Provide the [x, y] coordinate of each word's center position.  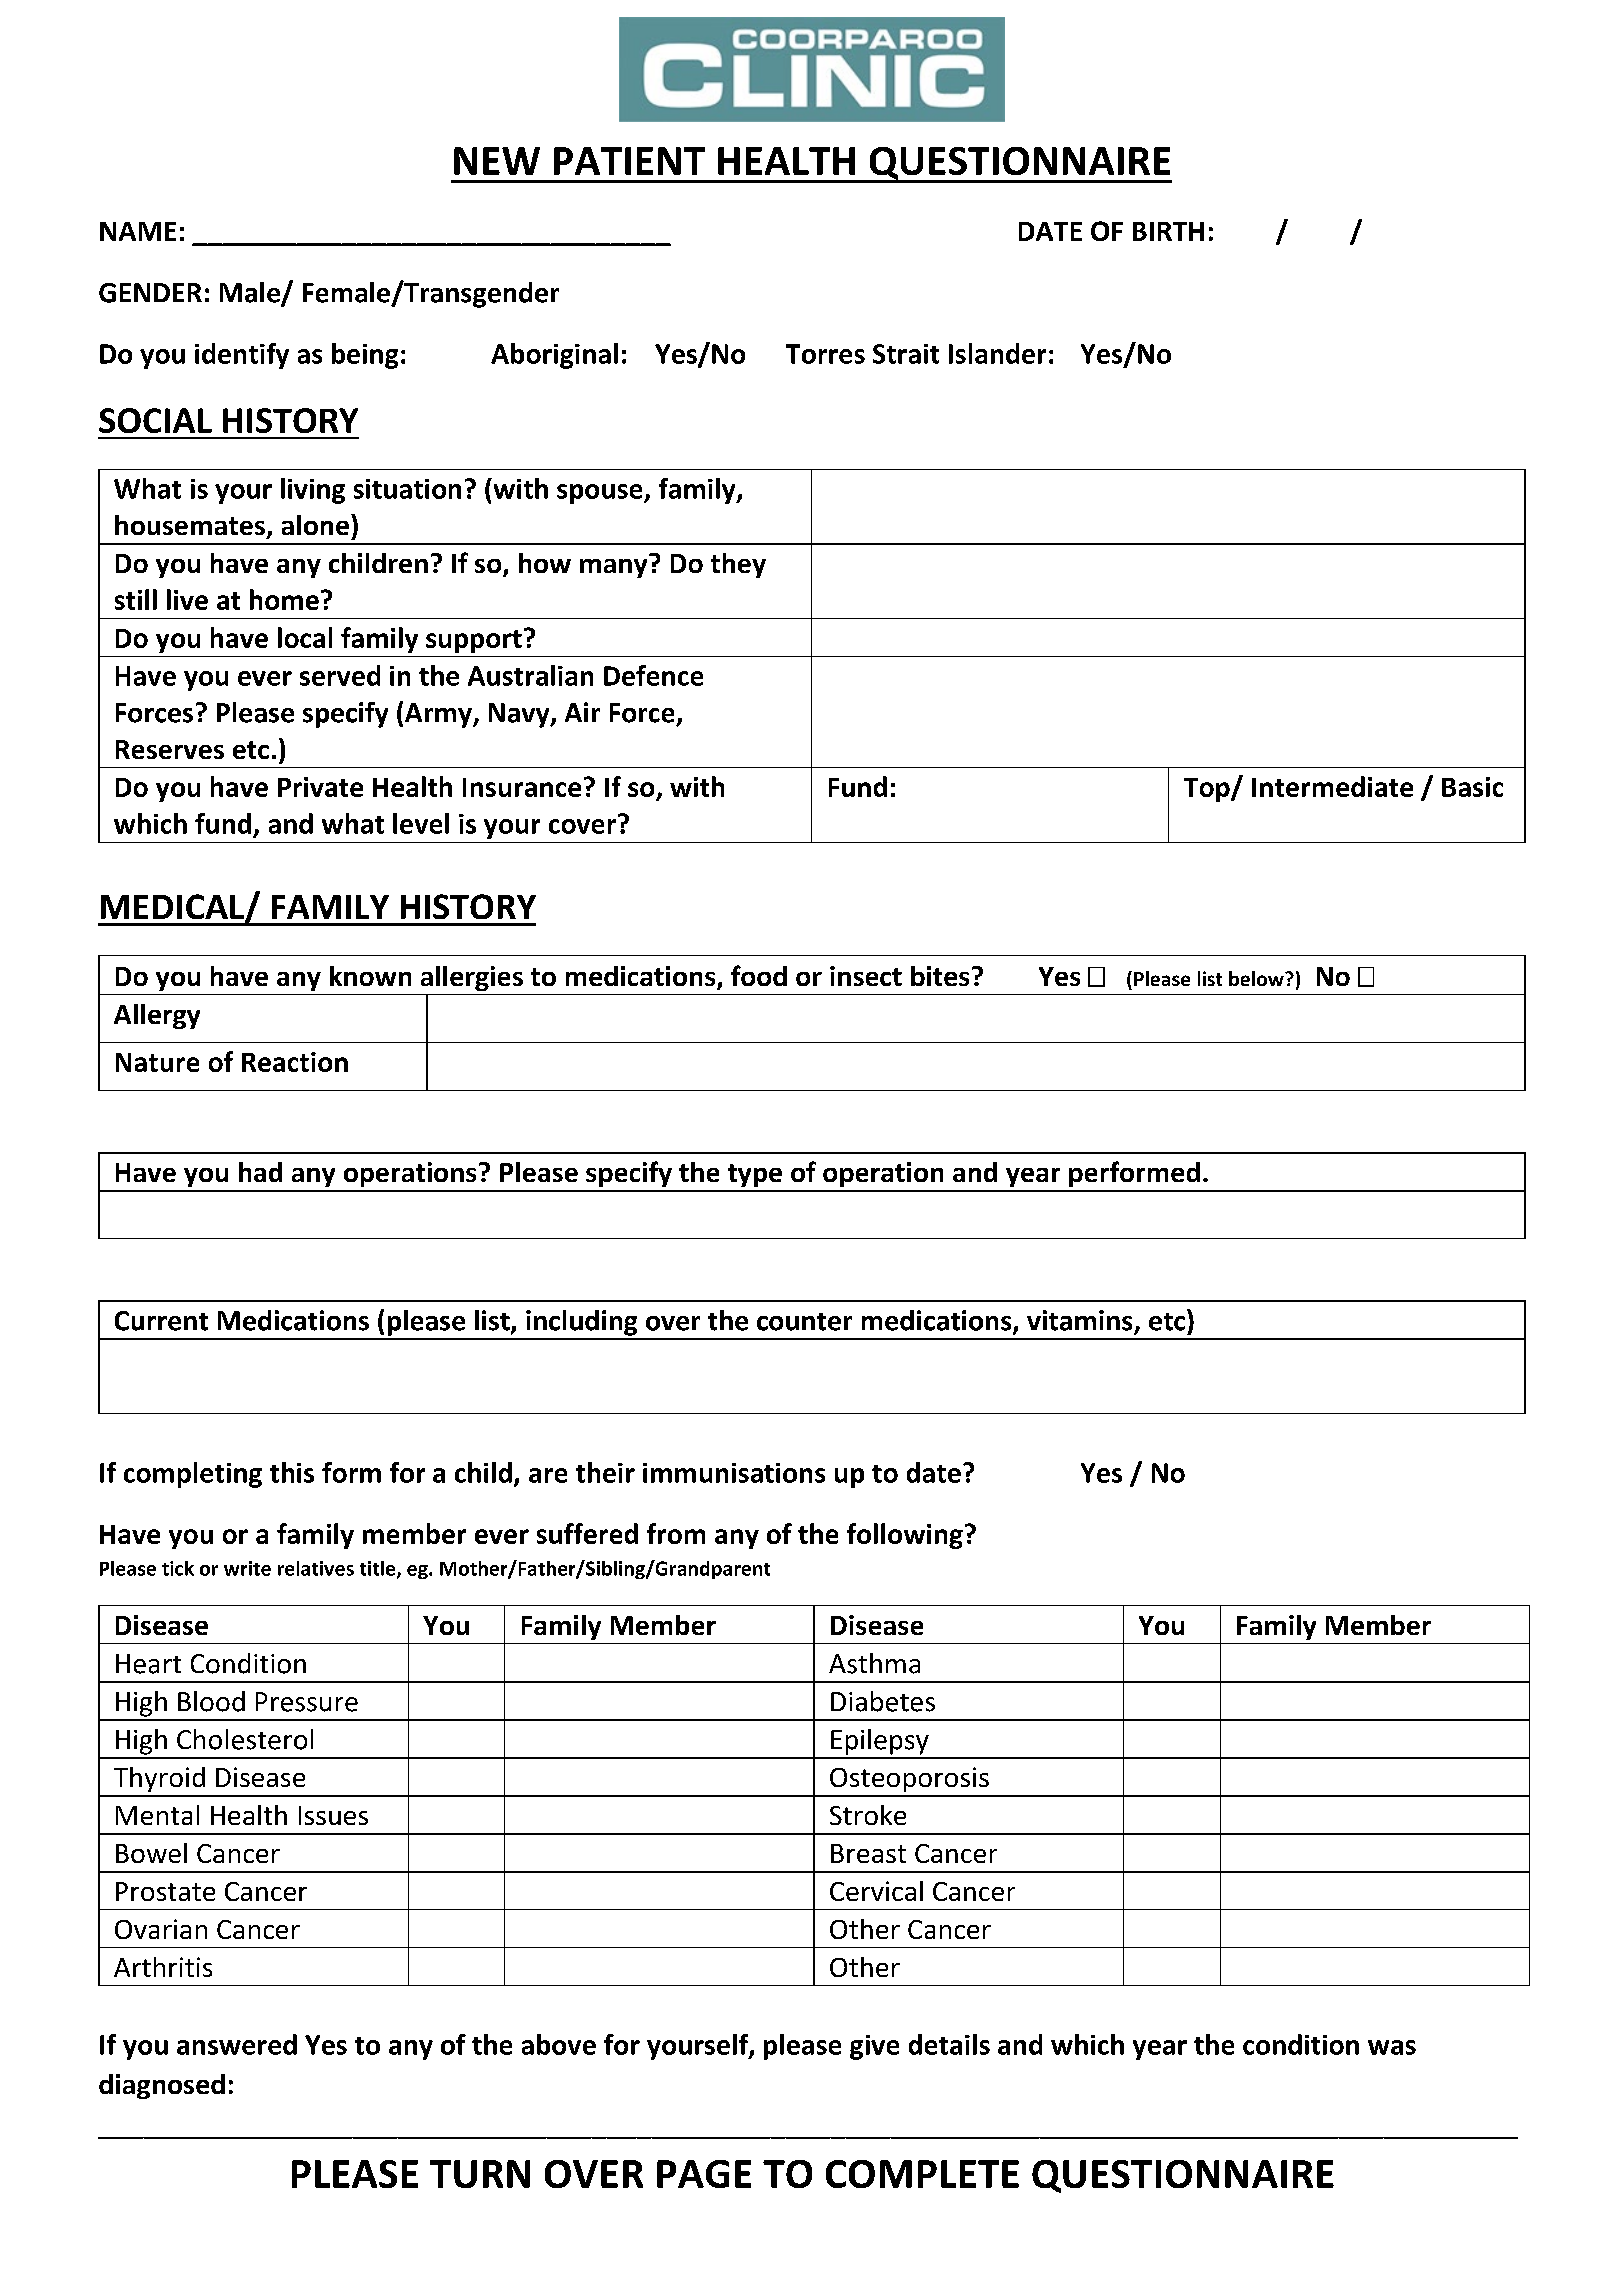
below [1257, 978]
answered [237, 2044]
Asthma [874, 1663]
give [874, 2047]
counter [804, 1322]
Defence [653, 675]
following [905, 1536]
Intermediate [1332, 786]
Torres [825, 354]
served [340, 675]
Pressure [307, 1702]
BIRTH [1168, 231]
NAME [138, 231]
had [260, 1172]
